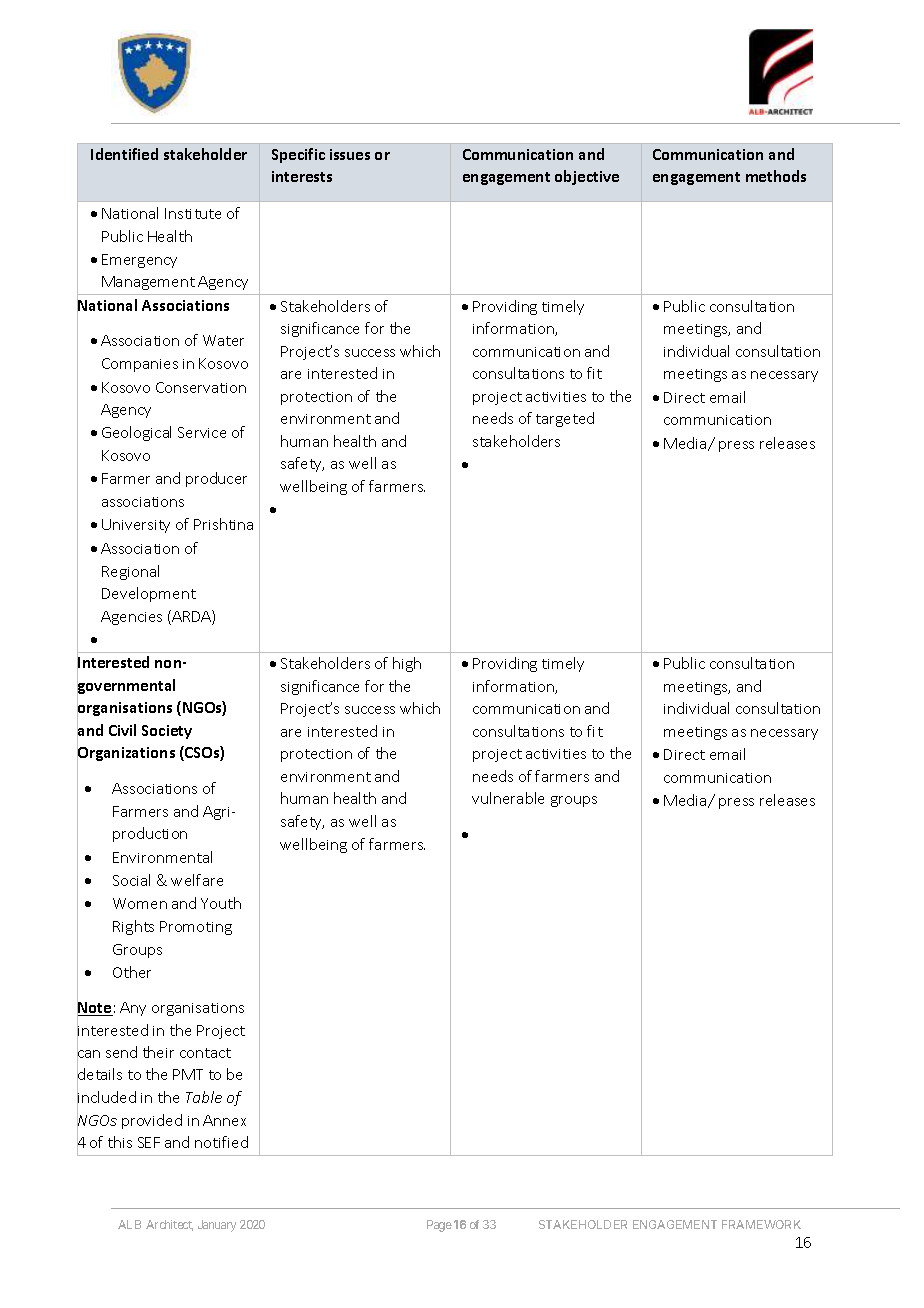  Describe the element at coordinates (508, 798) in the screenshot. I see `vulnerable` at that location.
